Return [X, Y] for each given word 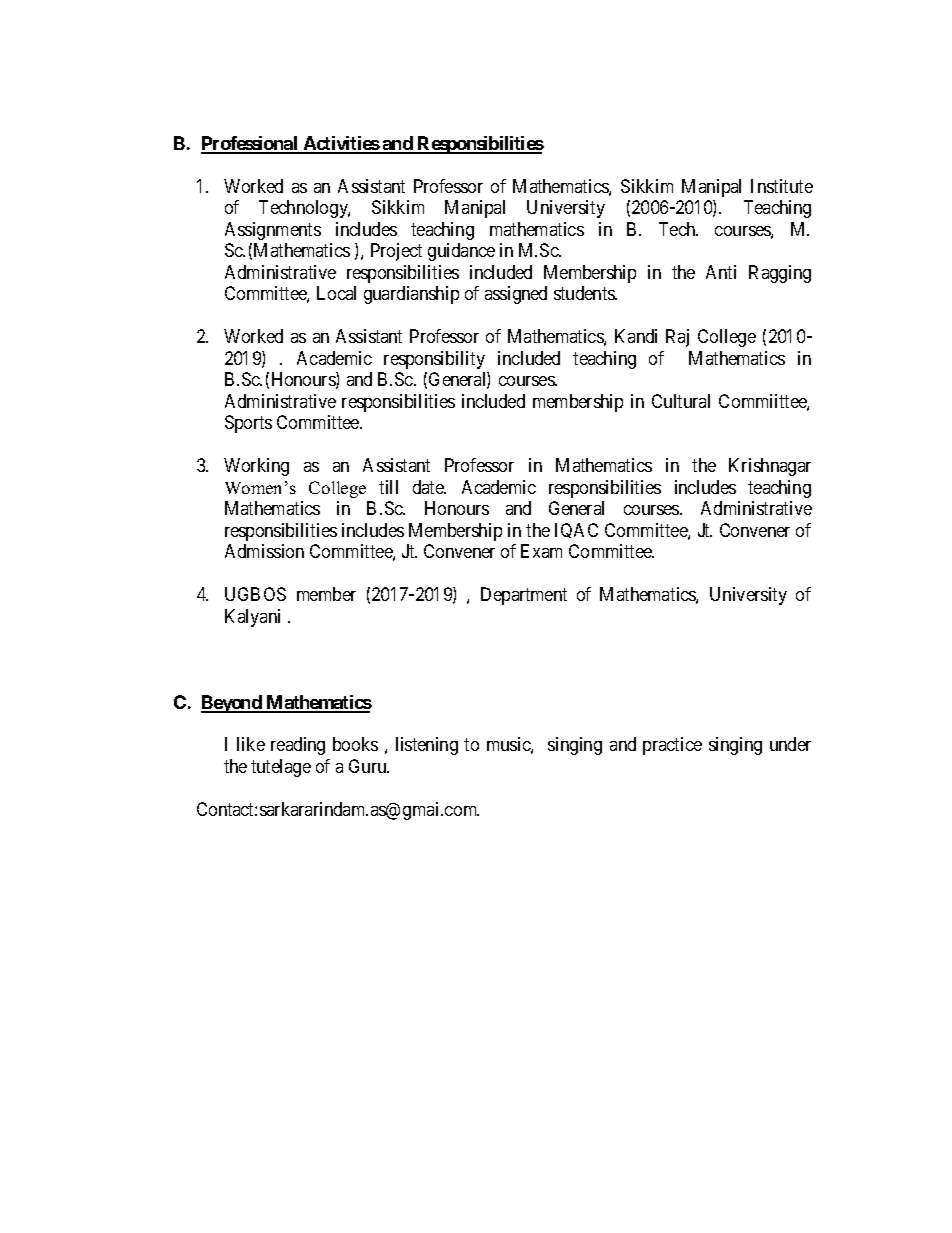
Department [524, 596]
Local [336, 293]
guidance [461, 252]
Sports [248, 424]
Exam [541, 551]
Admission [264, 551]
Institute [782, 186]
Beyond [232, 704]
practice [672, 746]
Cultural [681, 401]
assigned [516, 295]
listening [427, 746]
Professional [251, 144]
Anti [721, 272]
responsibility [434, 360]
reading [298, 746]
